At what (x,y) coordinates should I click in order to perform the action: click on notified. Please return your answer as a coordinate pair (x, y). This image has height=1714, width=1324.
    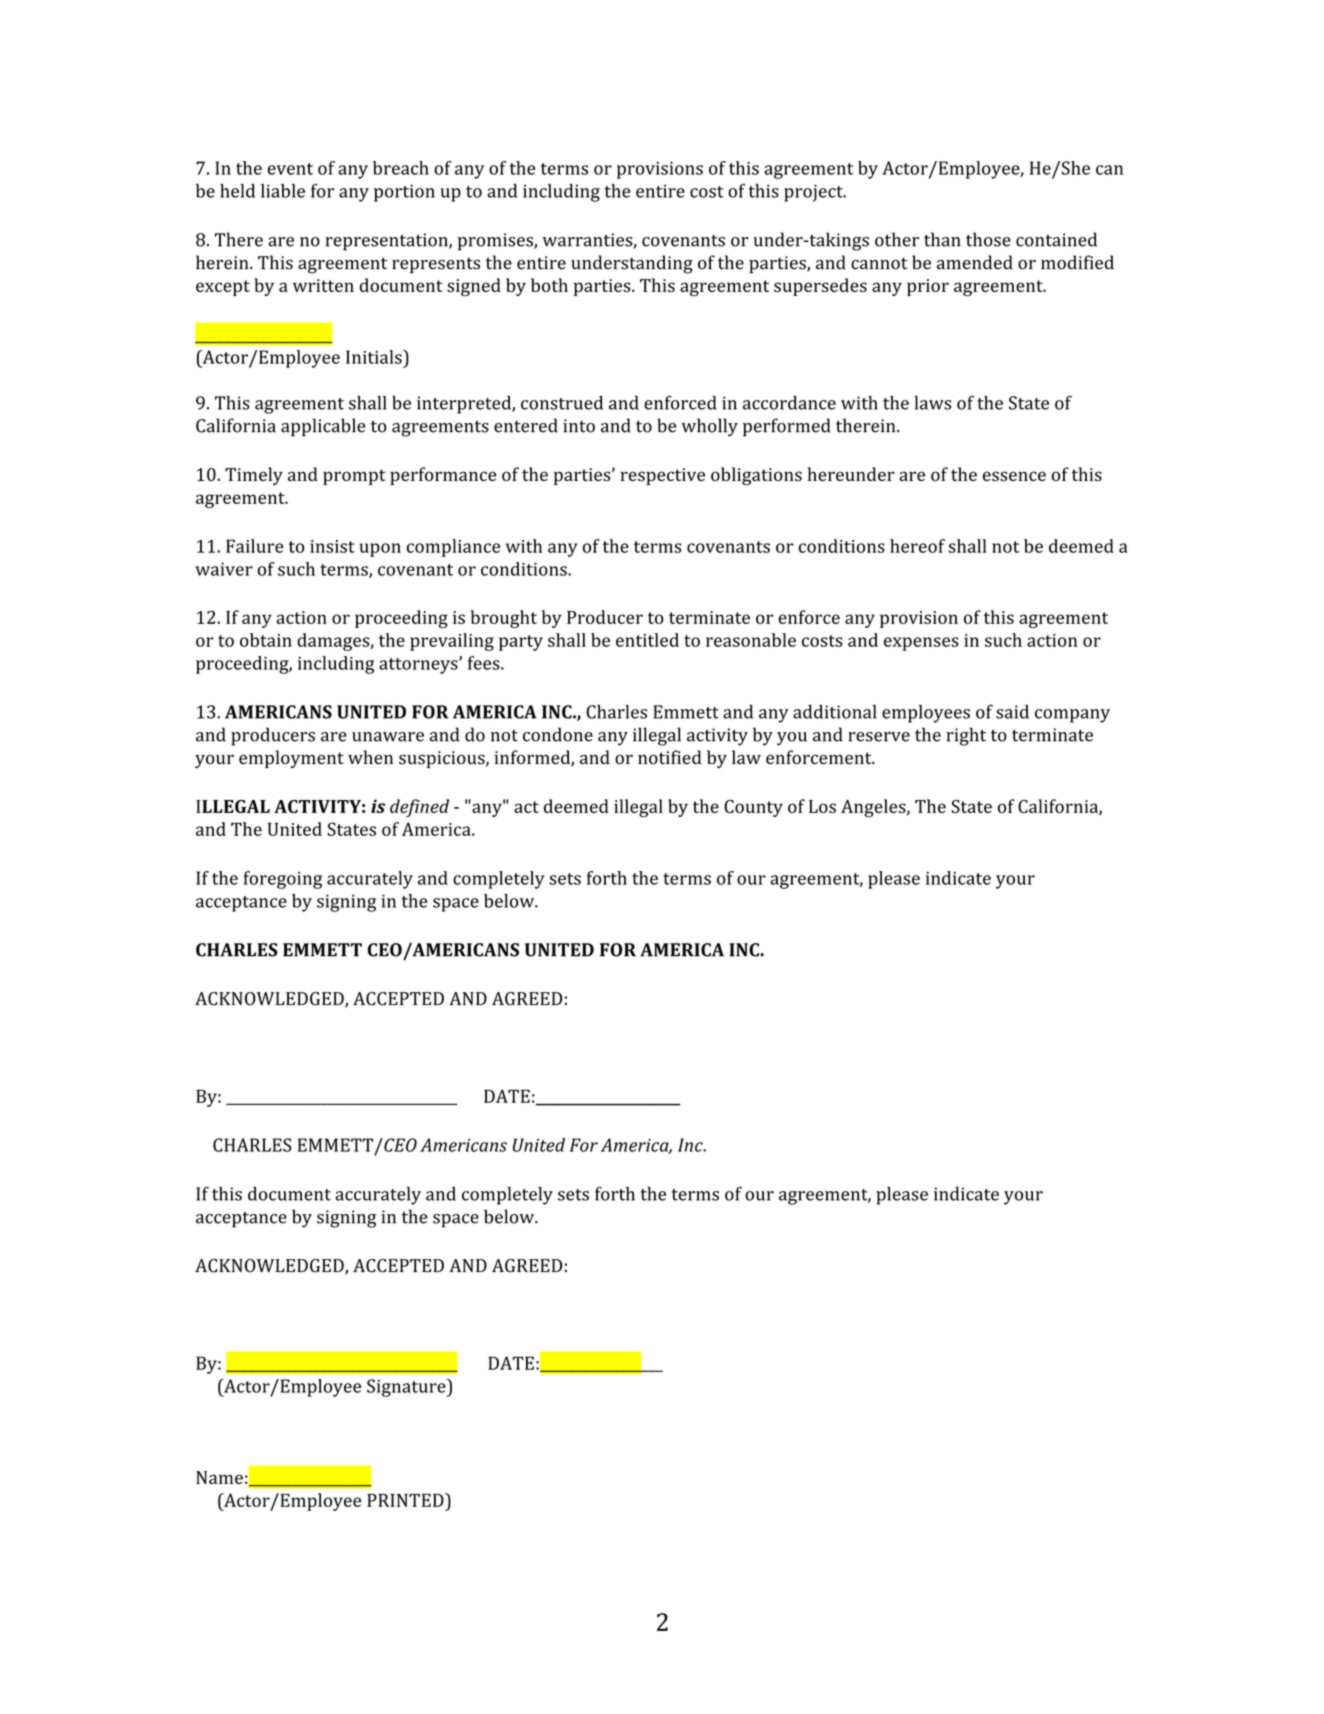
    Looking at the image, I should click on (669, 757).
